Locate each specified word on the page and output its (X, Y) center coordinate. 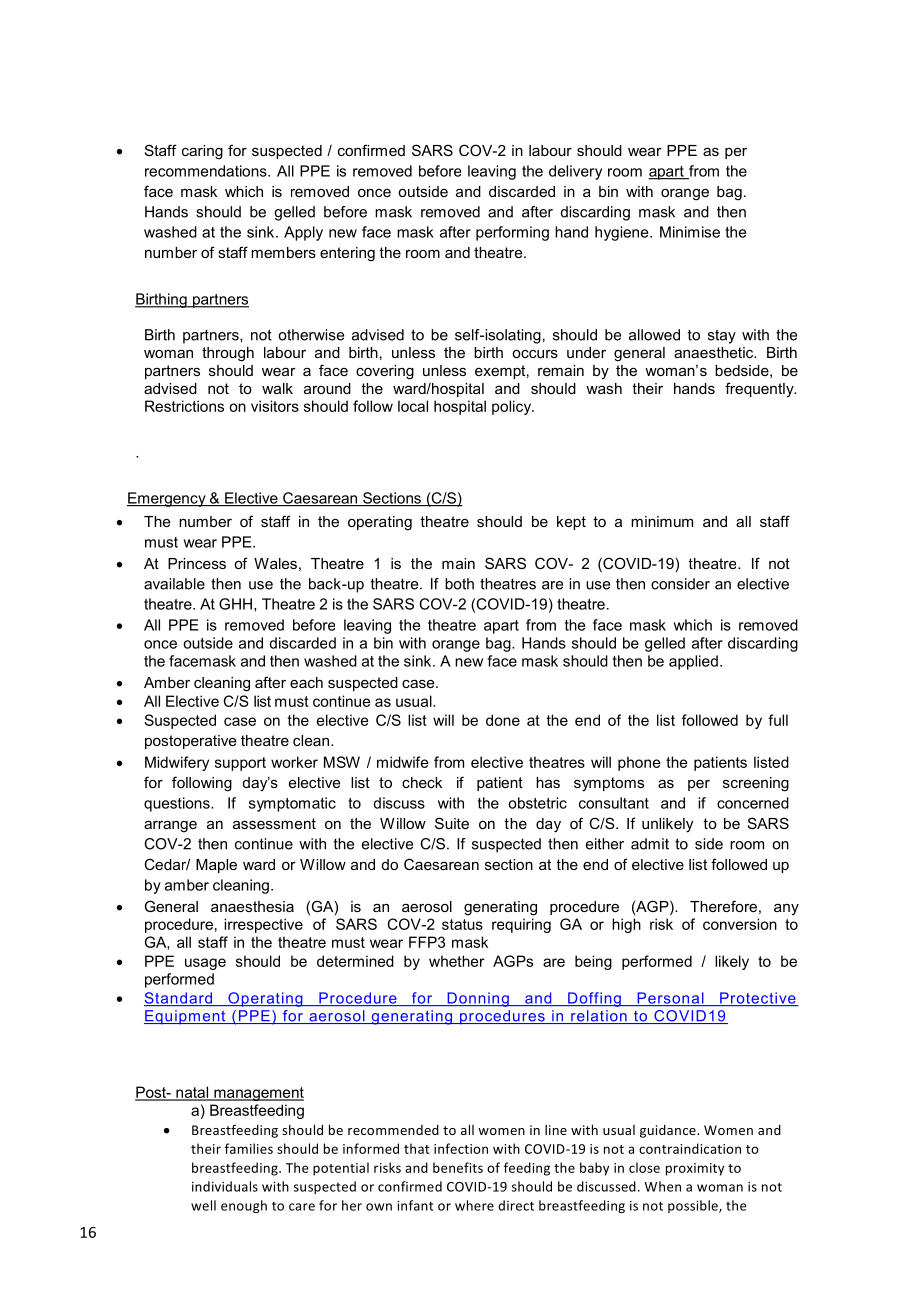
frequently (760, 390)
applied (693, 662)
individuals (225, 1186)
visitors (275, 406)
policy (513, 407)
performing (512, 233)
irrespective (263, 925)
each (306, 682)
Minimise (690, 232)
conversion (740, 924)
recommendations (207, 171)
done (503, 720)
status (462, 924)
